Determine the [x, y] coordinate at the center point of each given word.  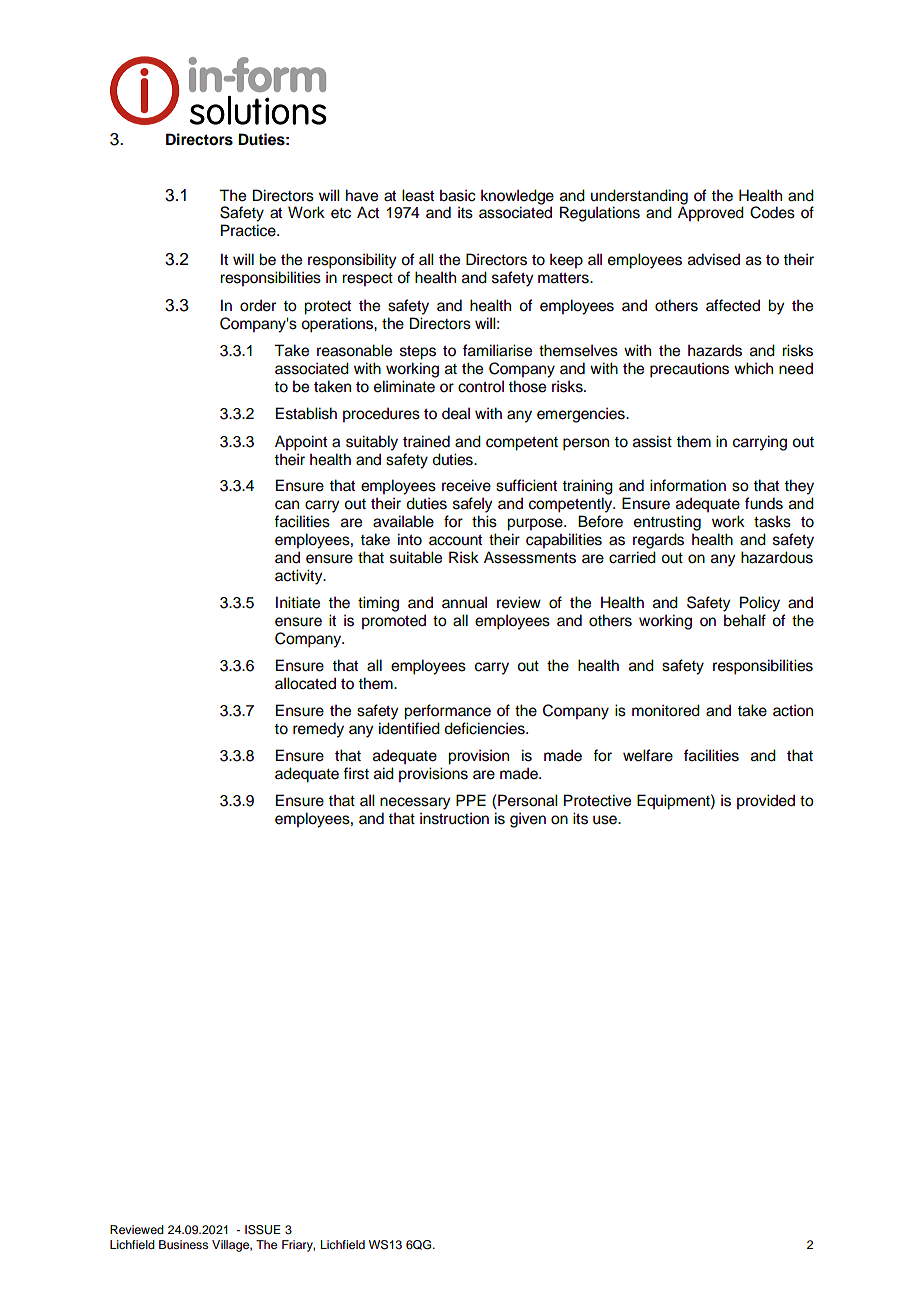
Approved [711, 214]
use [606, 820]
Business [183, 1244]
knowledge [517, 197]
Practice [249, 230]
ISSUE [263, 1230]
